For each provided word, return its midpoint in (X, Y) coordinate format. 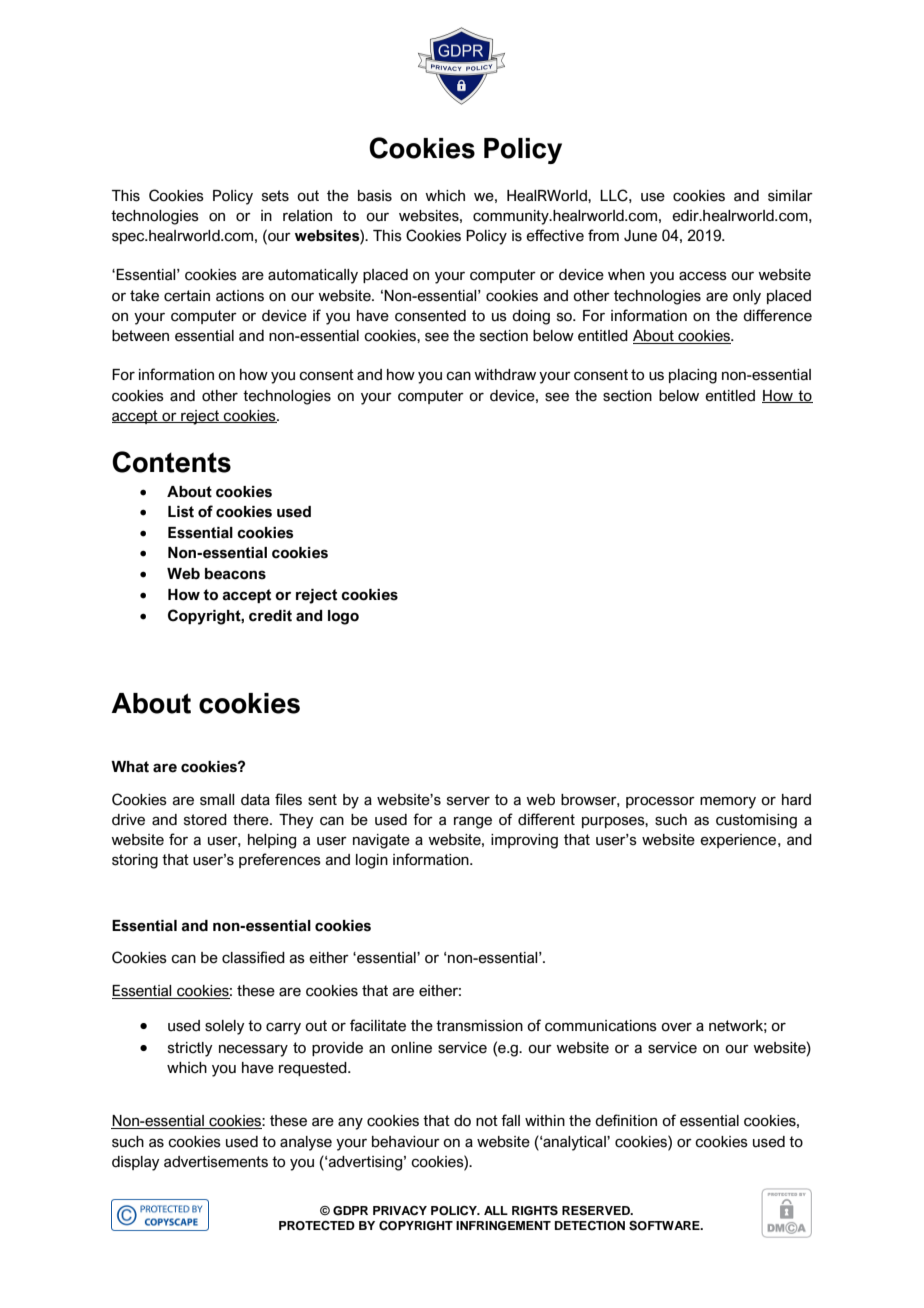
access (703, 276)
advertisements (216, 1162)
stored (205, 820)
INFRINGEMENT (503, 1226)
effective (555, 235)
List (181, 512)
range (473, 822)
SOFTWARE (665, 1226)
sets (275, 196)
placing (693, 376)
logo (343, 617)
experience (739, 841)
